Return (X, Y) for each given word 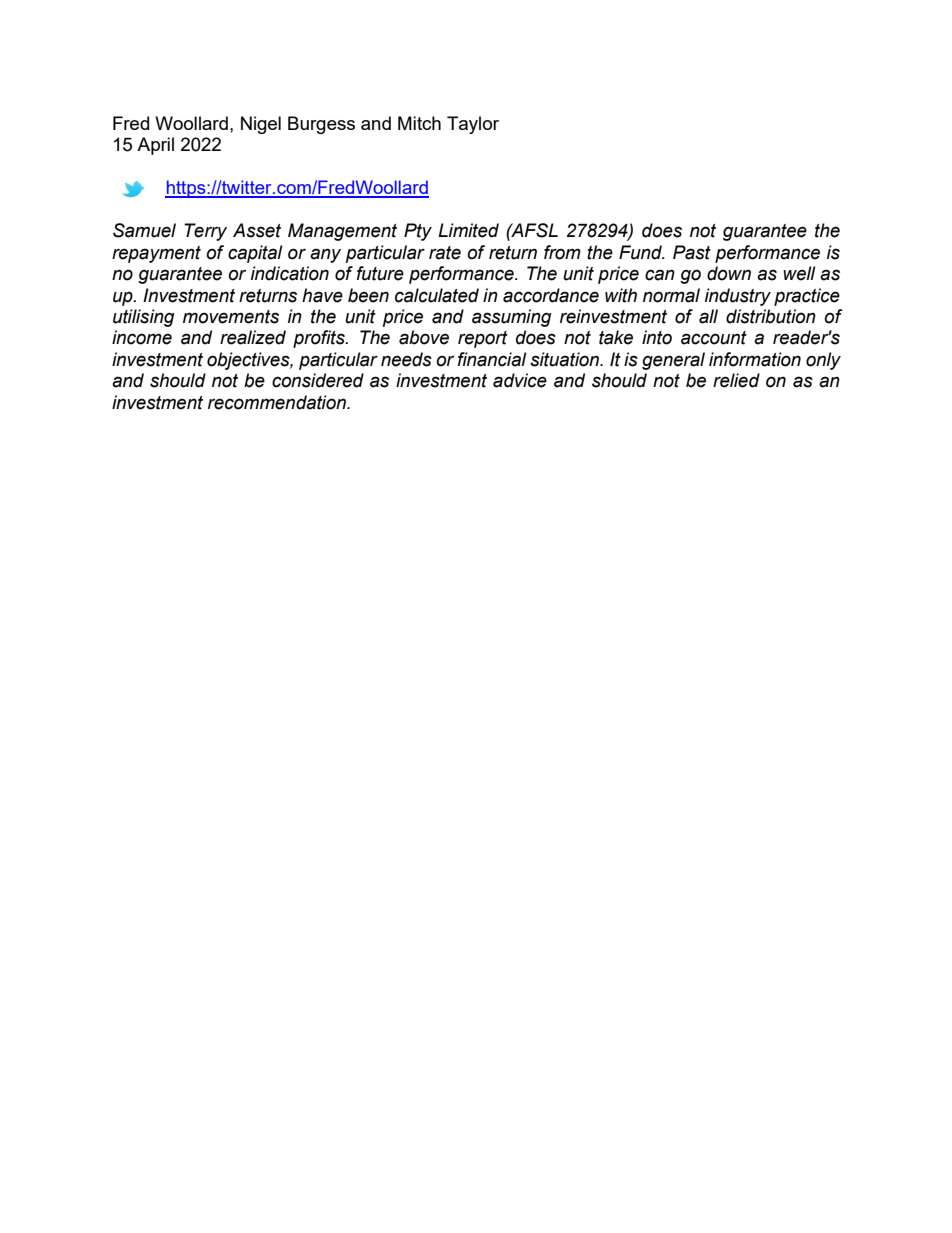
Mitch (419, 123)
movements (231, 317)
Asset (257, 230)
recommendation (278, 402)
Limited (468, 230)
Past (692, 252)
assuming (512, 318)
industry (738, 297)
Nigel (261, 125)
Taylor (473, 125)
